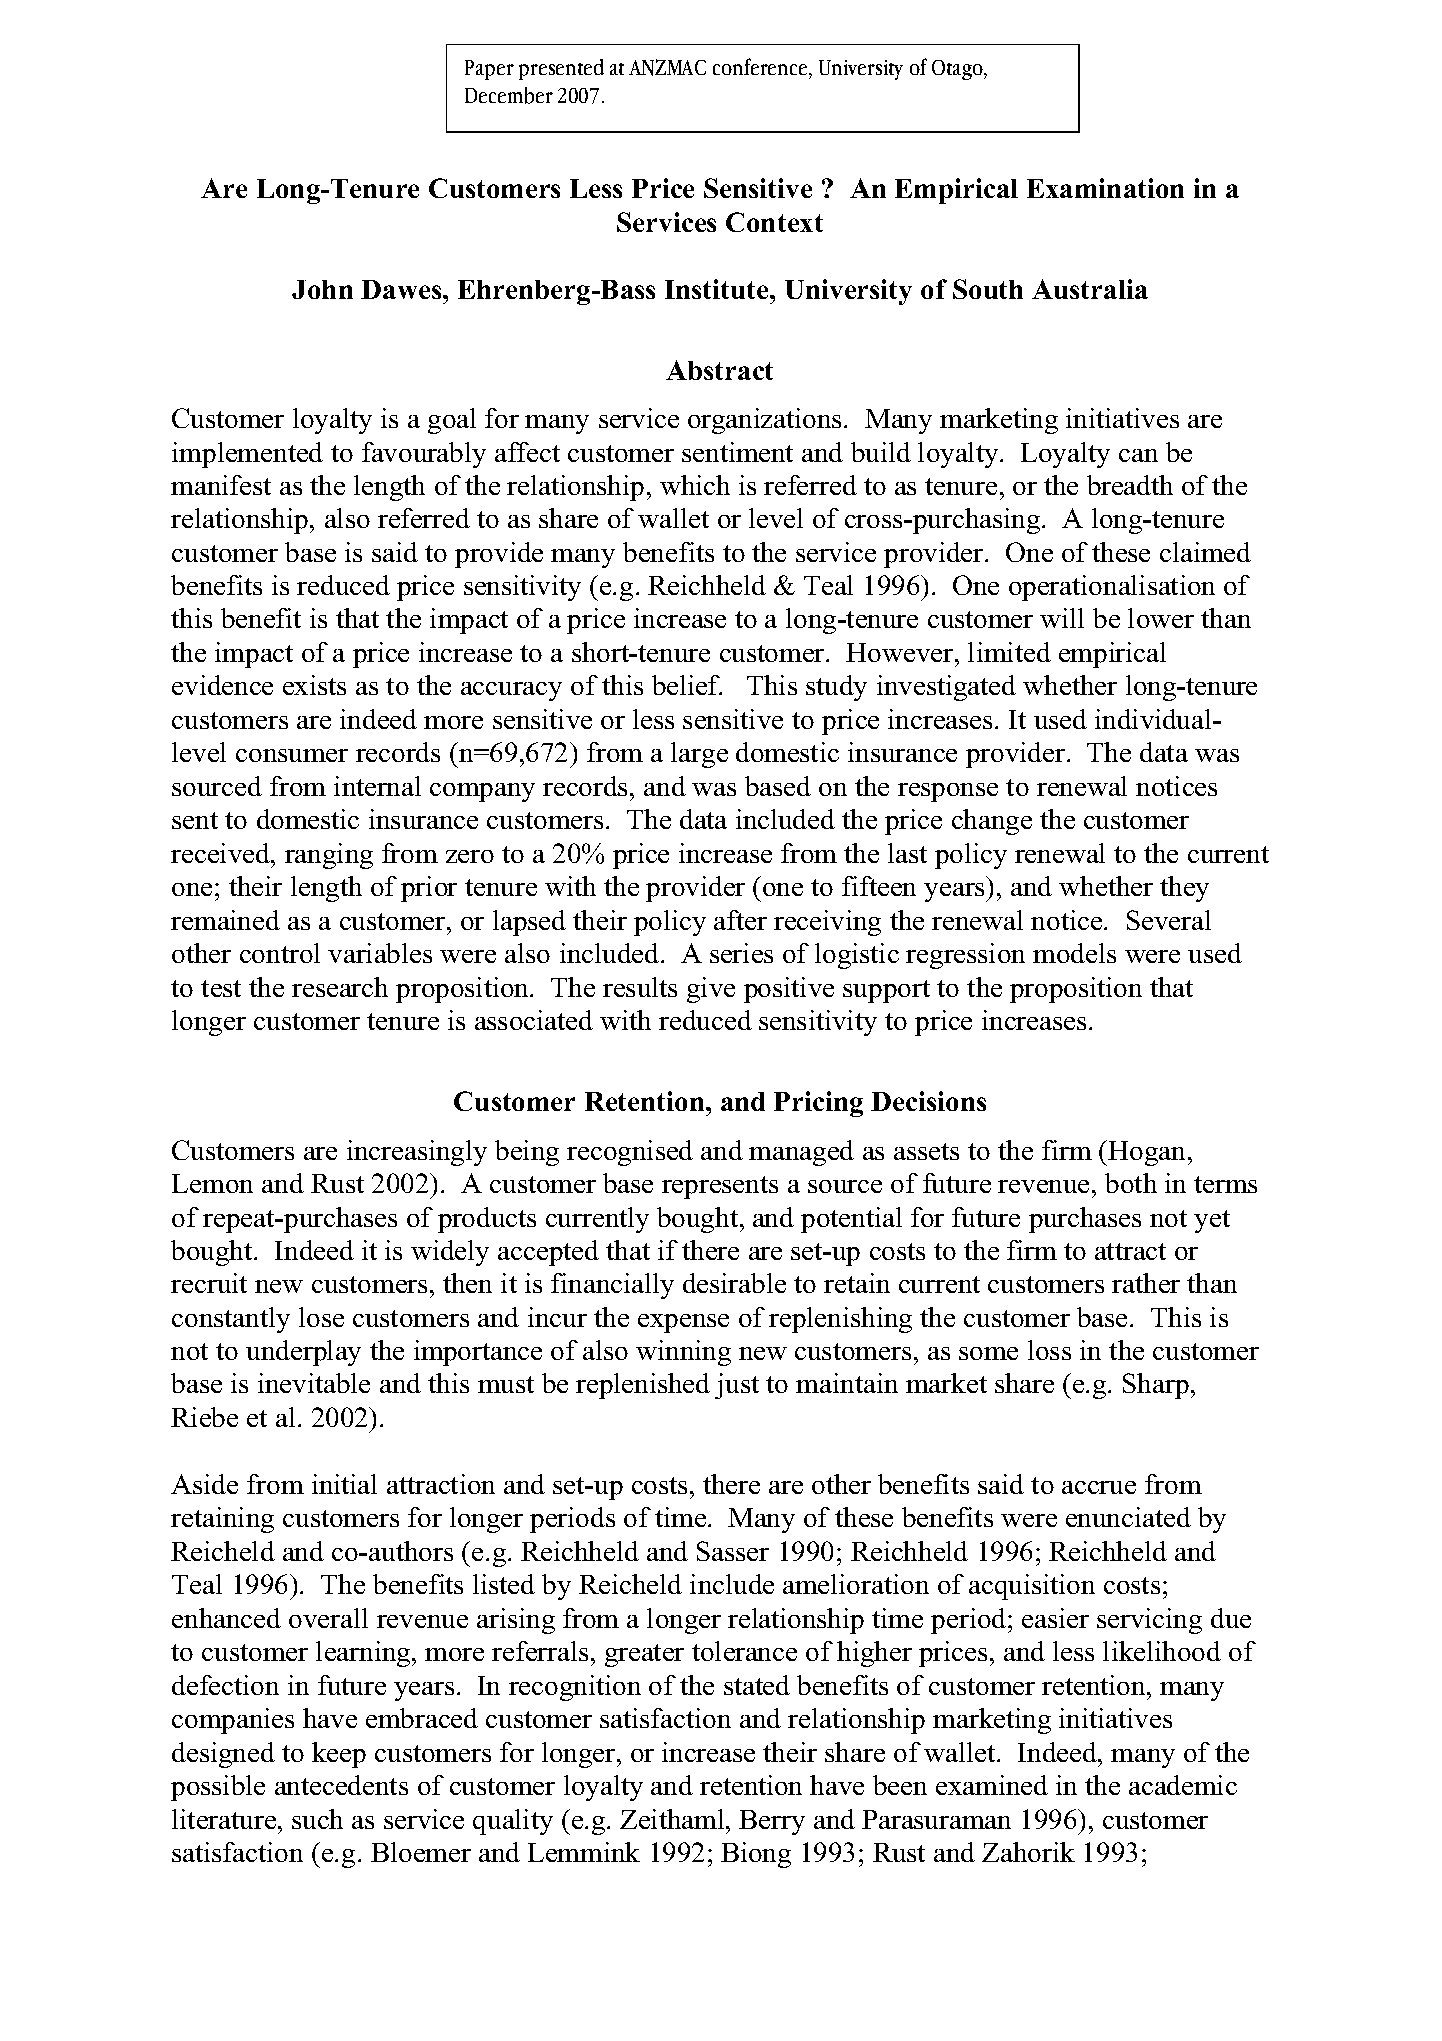  Describe the element at coordinates (772, 1822) in the document. I see `Berry` at that location.
